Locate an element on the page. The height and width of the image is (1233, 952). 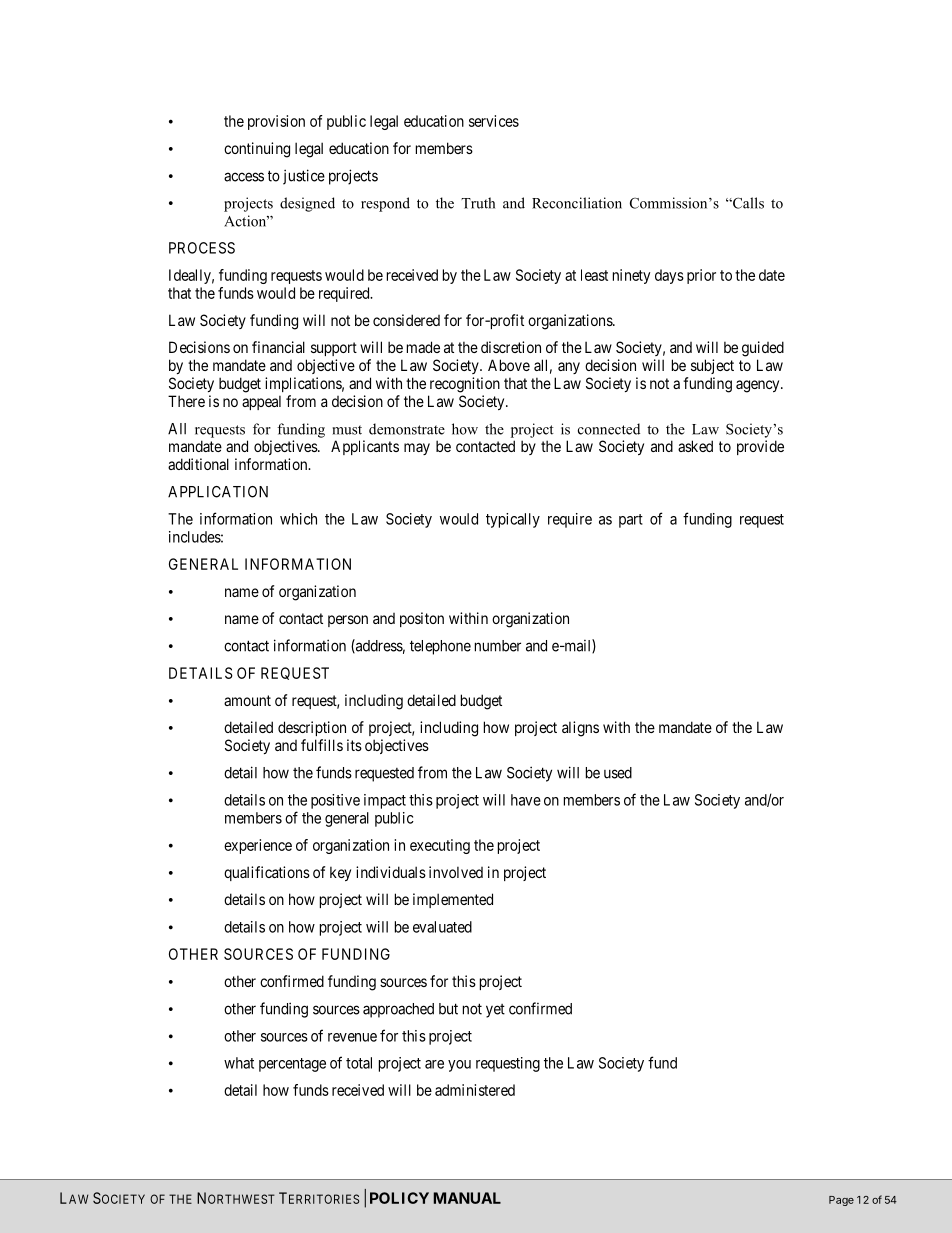
continuing is located at coordinates (257, 150).
